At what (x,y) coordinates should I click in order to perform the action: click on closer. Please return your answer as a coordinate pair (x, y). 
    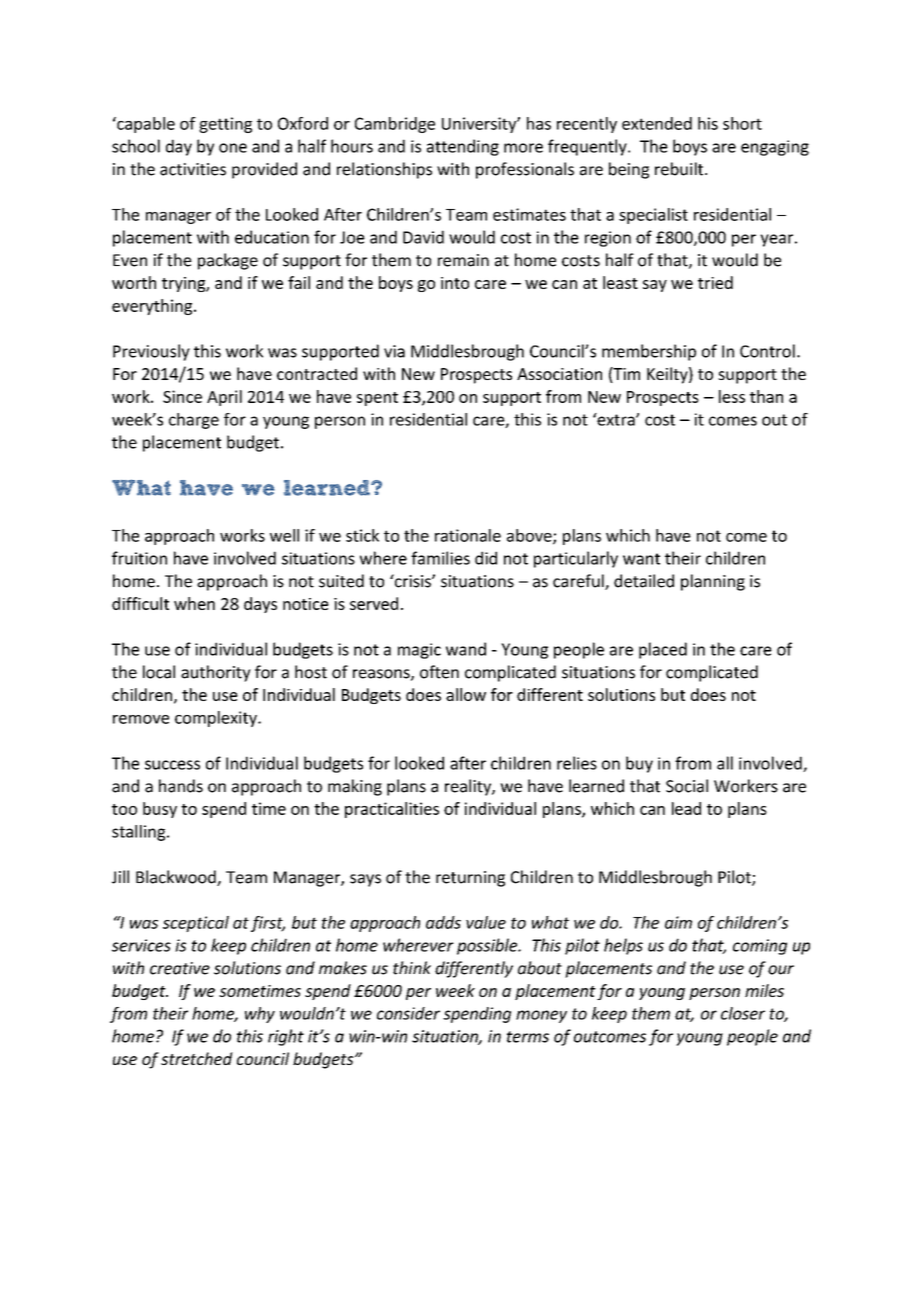
    Looking at the image, I should click on (743, 1013).
